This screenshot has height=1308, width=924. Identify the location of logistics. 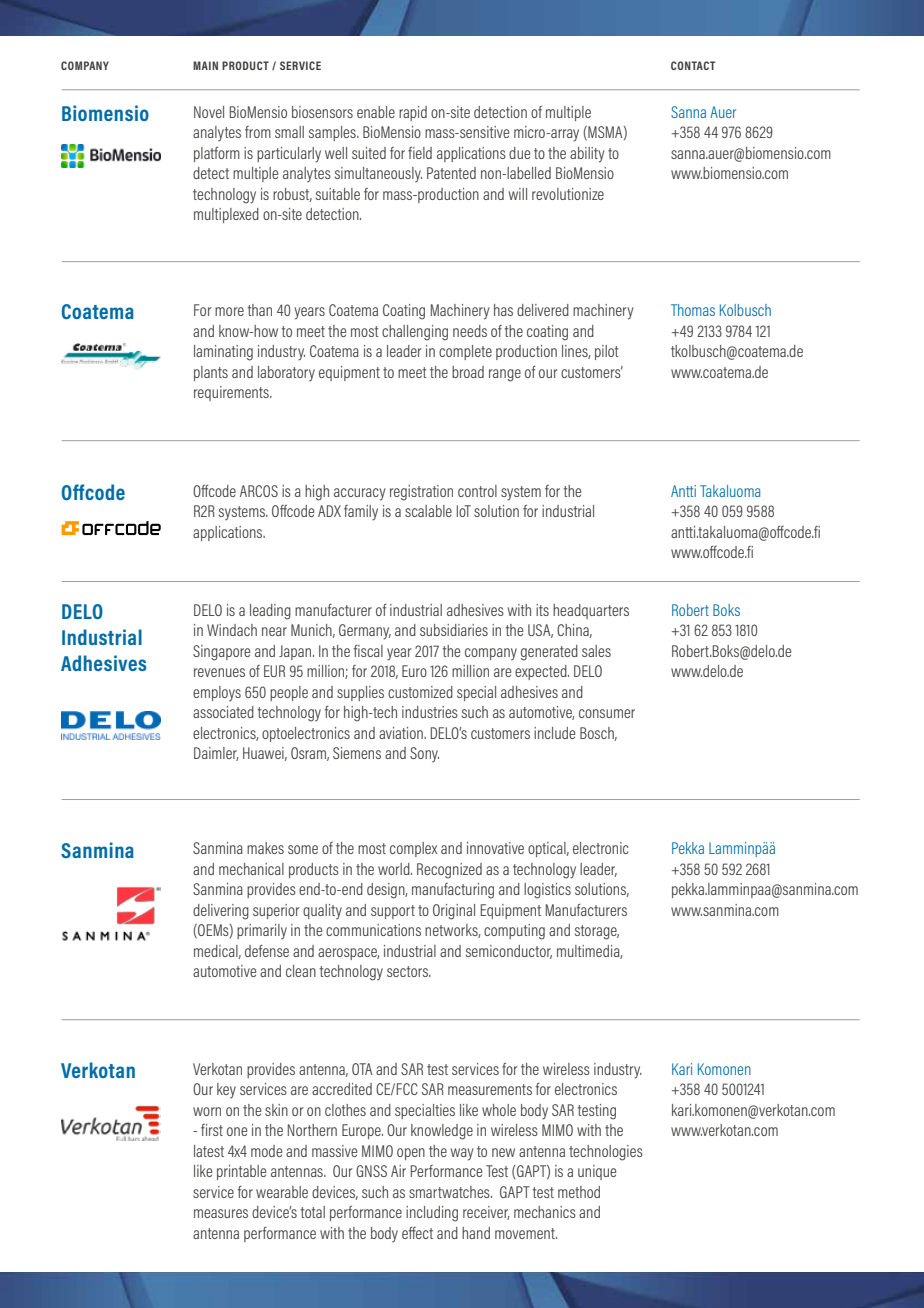
(547, 891).
